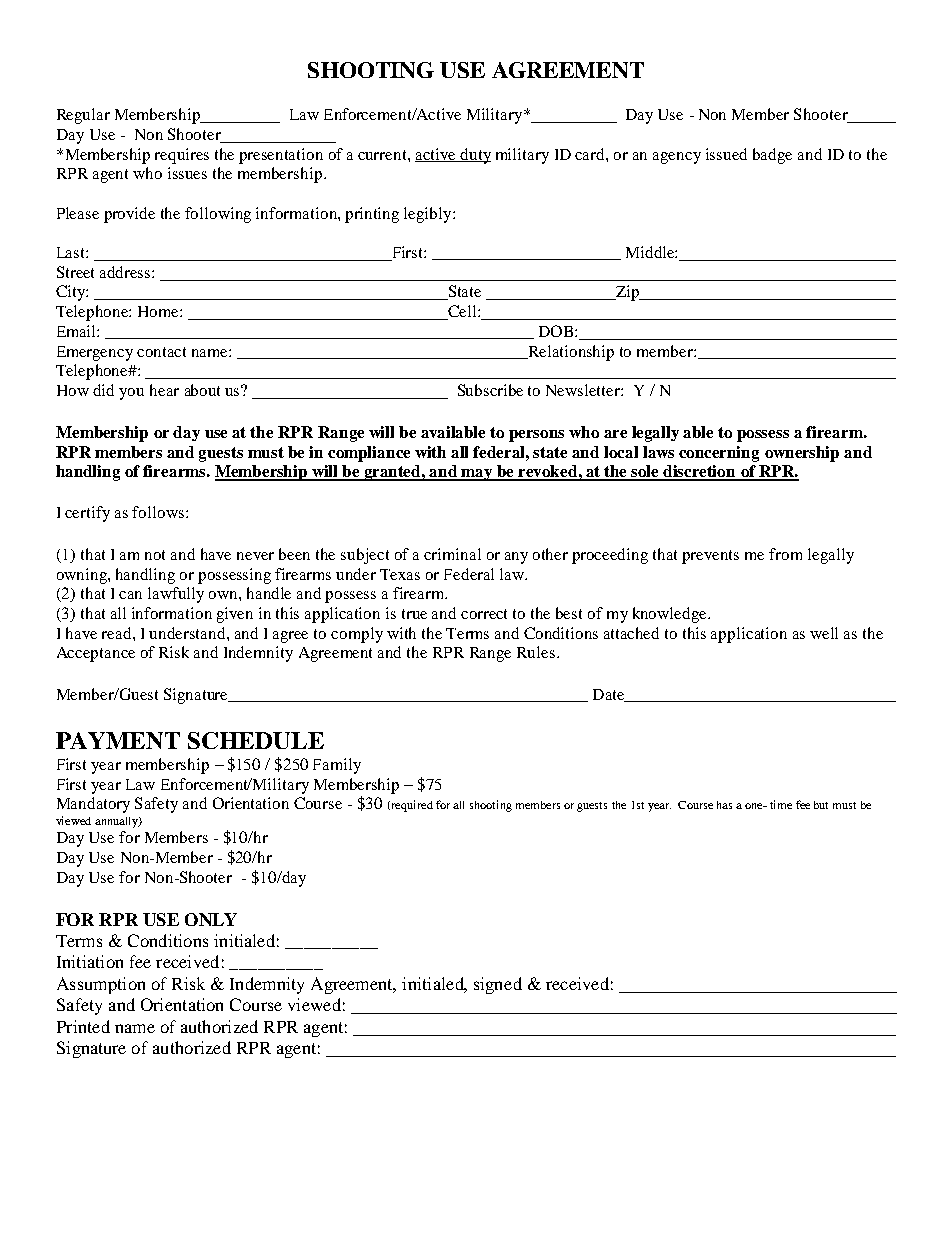 The height and width of the document is (1233, 952). Describe the element at coordinates (726, 154) in the document. I see `issued` at that location.
